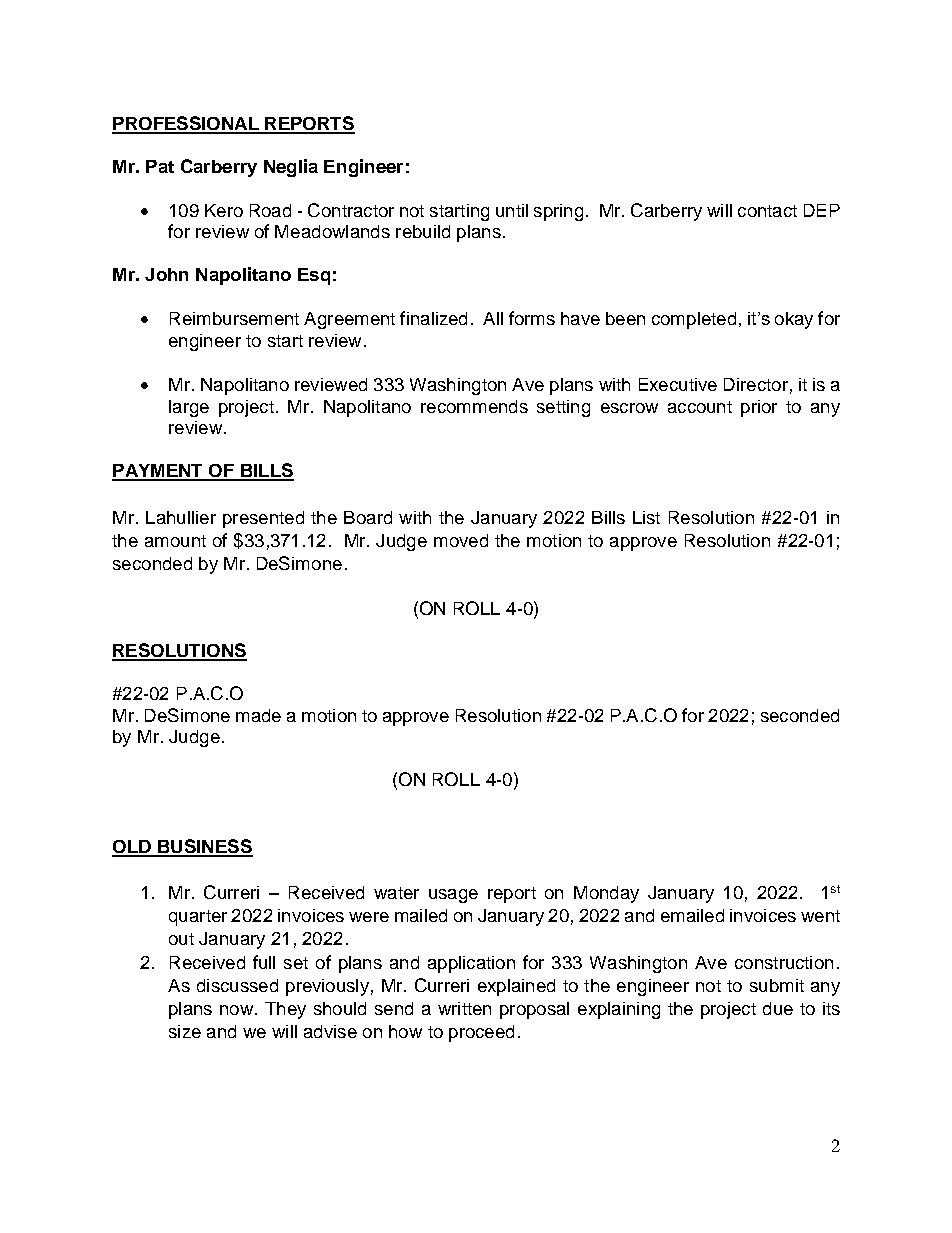 The image size is (952, 1233). I want to click on amount, so click(175, 541).
